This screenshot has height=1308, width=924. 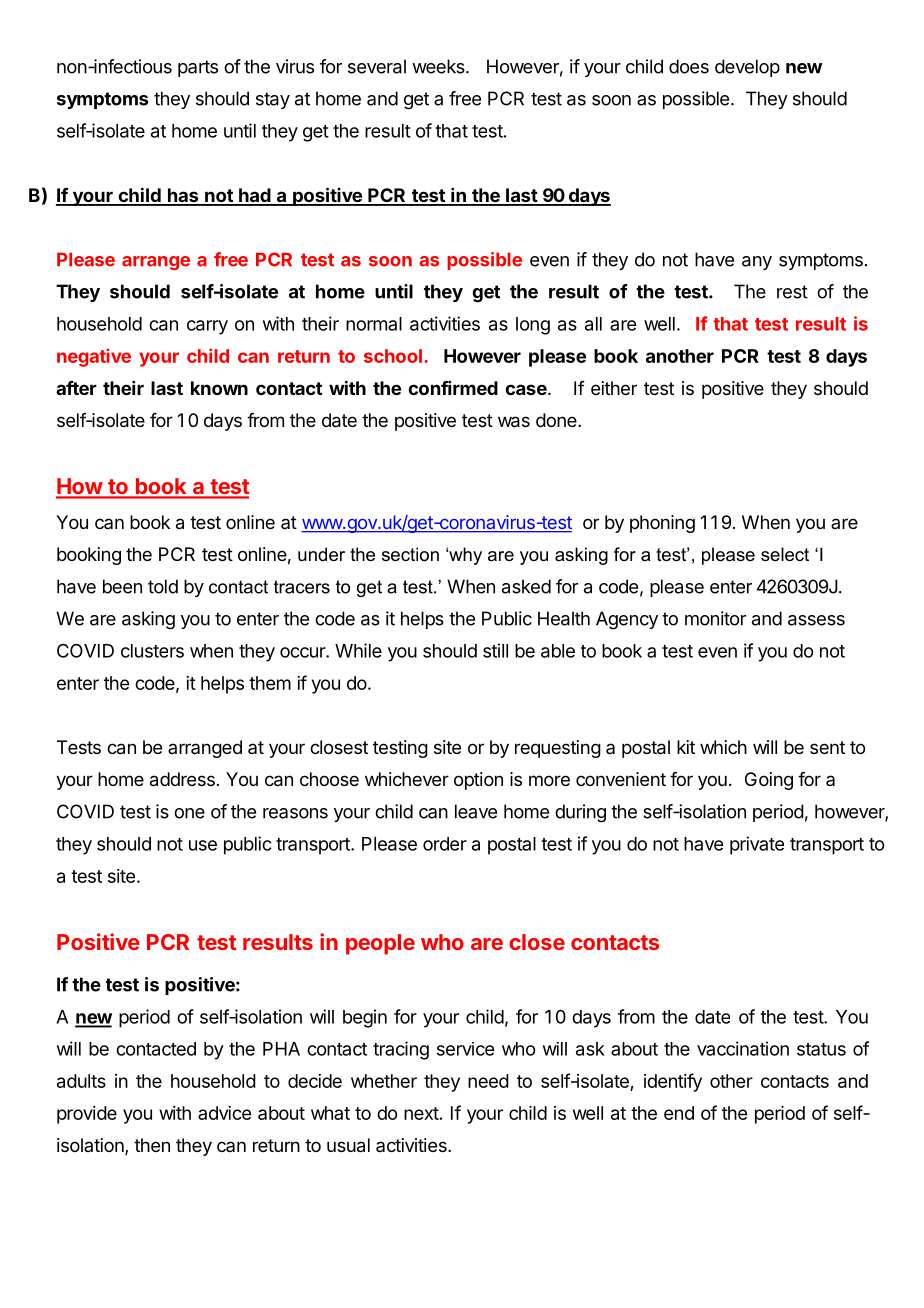 I want to click on parts, so click(x=198, y=68).
